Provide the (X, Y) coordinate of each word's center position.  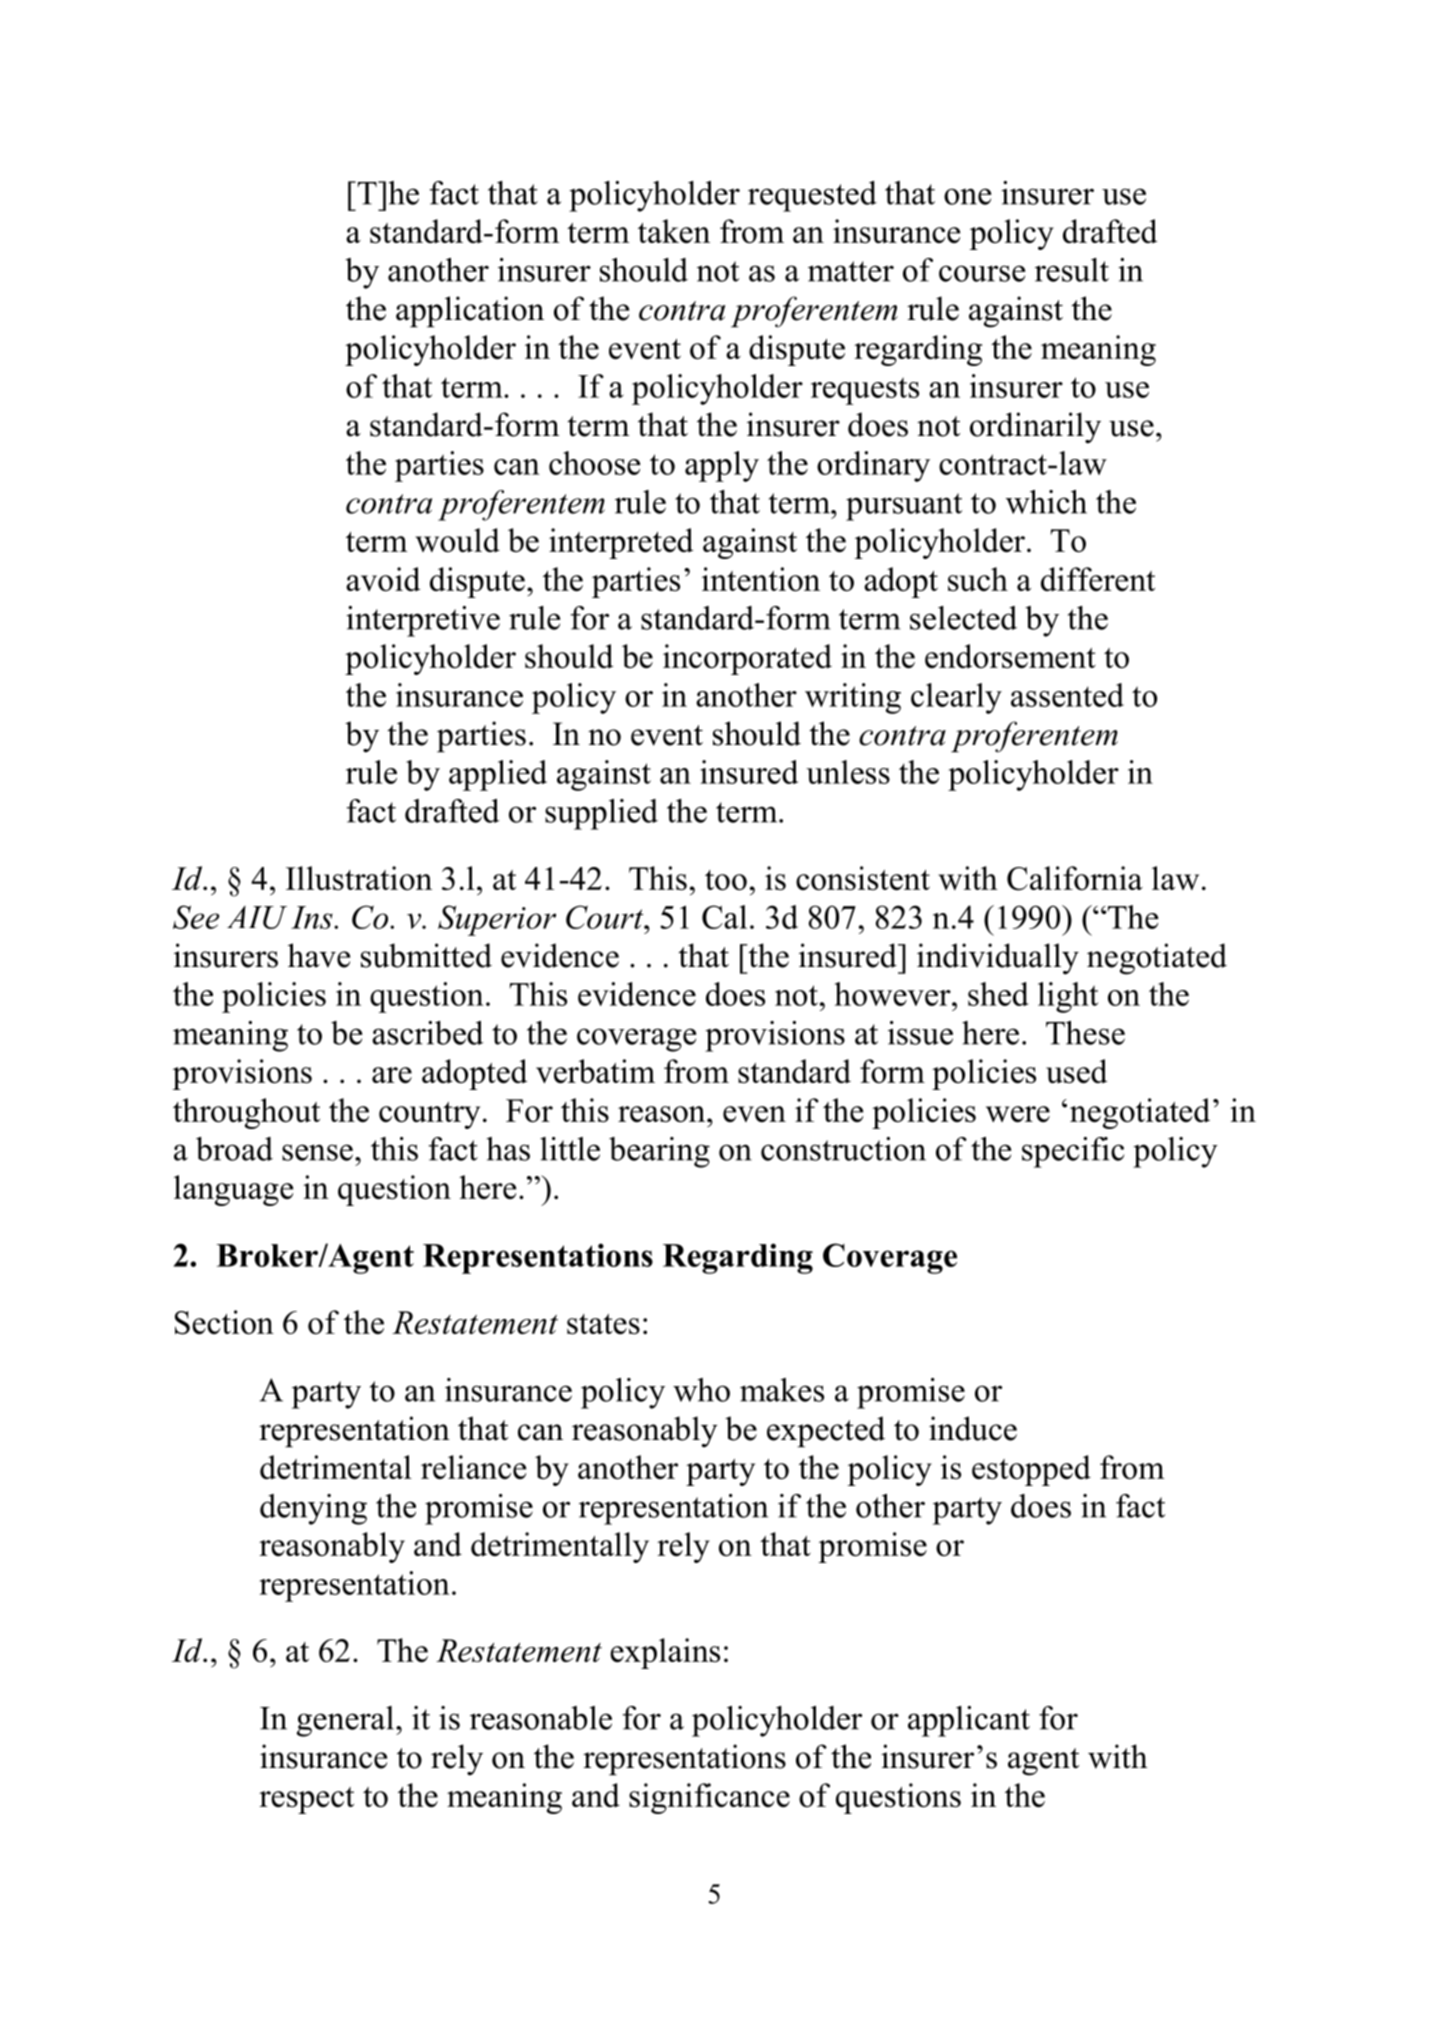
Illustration (359, 878)
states (603, 1324)
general (345, 1721)
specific (1073, 1152)
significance (709, 1798)
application (470, 312)
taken (674, 231)
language (233, 1190)
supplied (601, 814)
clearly (956, 698)
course (982, 273)
